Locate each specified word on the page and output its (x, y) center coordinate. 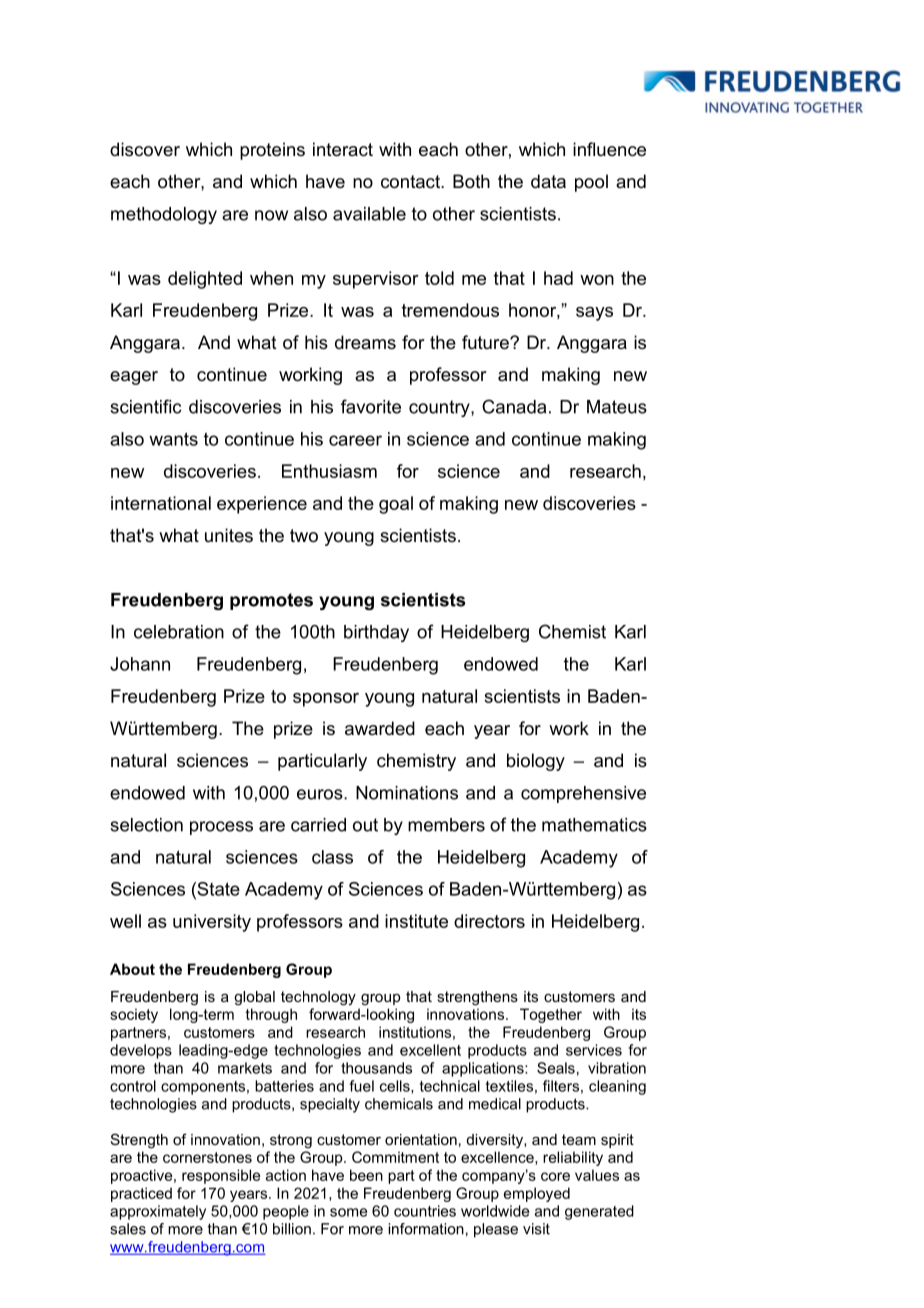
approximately (158, 1212)
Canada (514, 406)
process (221, 828)
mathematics (594, 825)
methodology (164, 215)
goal (396, 505)
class (332, 857)
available (369, 214)
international (161, 503)
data (548, 181)
